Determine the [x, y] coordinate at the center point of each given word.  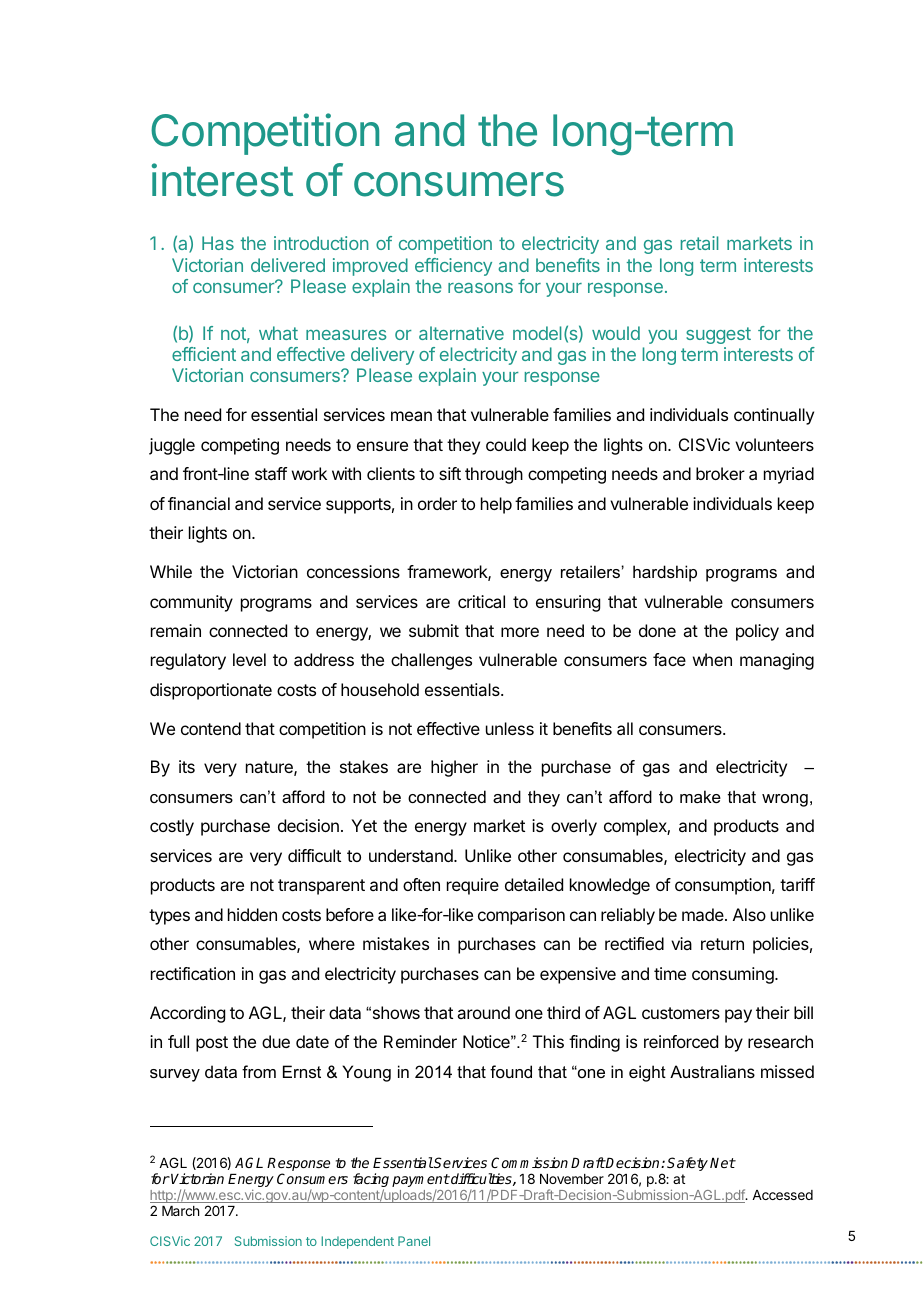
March [180, 1211]
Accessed [782, 1195]
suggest [718, 335]
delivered [288, 265]
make [700, 796]
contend [211, 728]
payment [421, 1182]
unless [510, 728]
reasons [480, 288]
